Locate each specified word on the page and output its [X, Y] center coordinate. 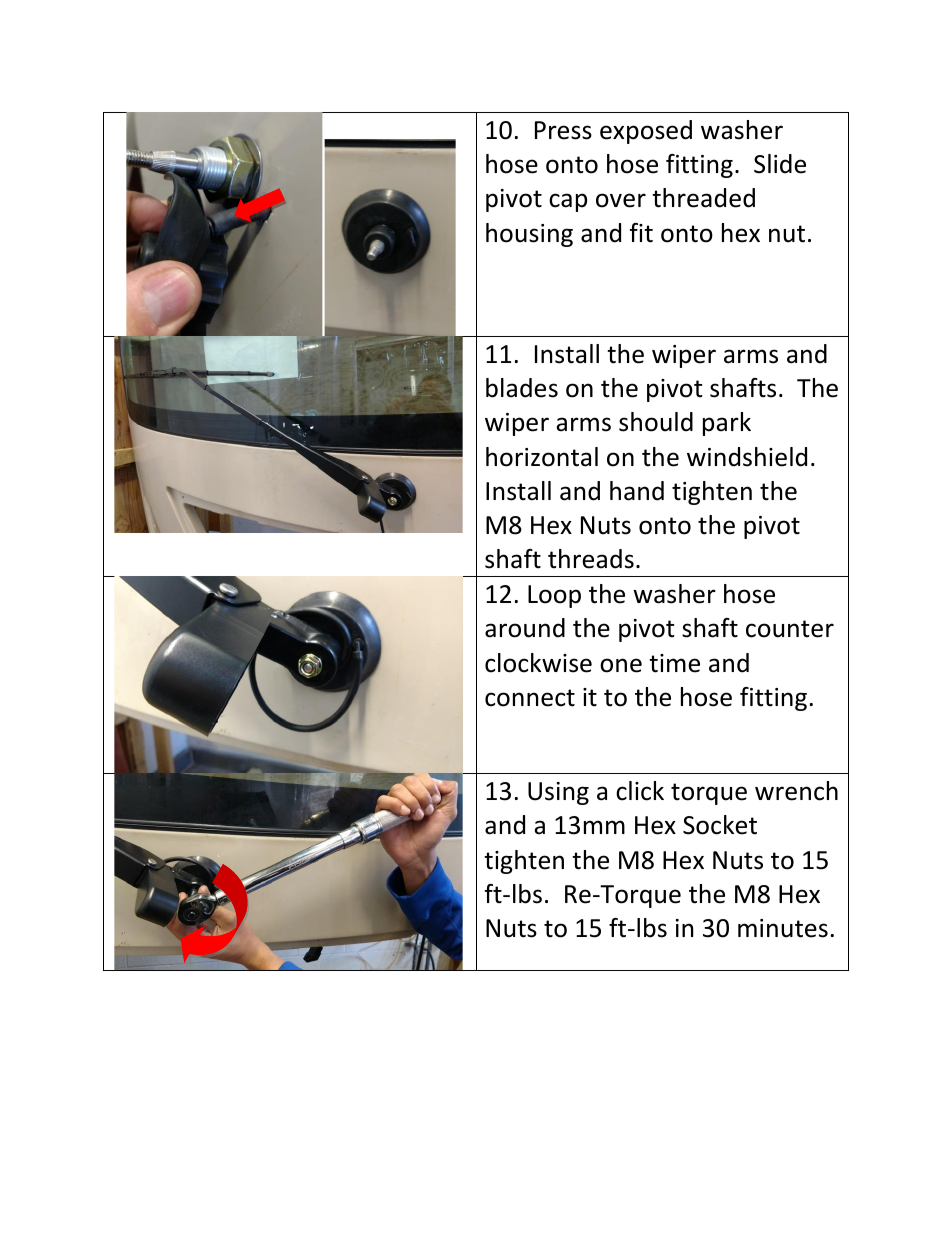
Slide [780, 164]
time [674, 663]
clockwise [538, 663]
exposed [646, 132]
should [656, 422]
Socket [720, 825]
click [640, 791]
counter [790, 629]
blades [522, 388]
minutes [783, 928]
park [727, 424]
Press [563, 130]
